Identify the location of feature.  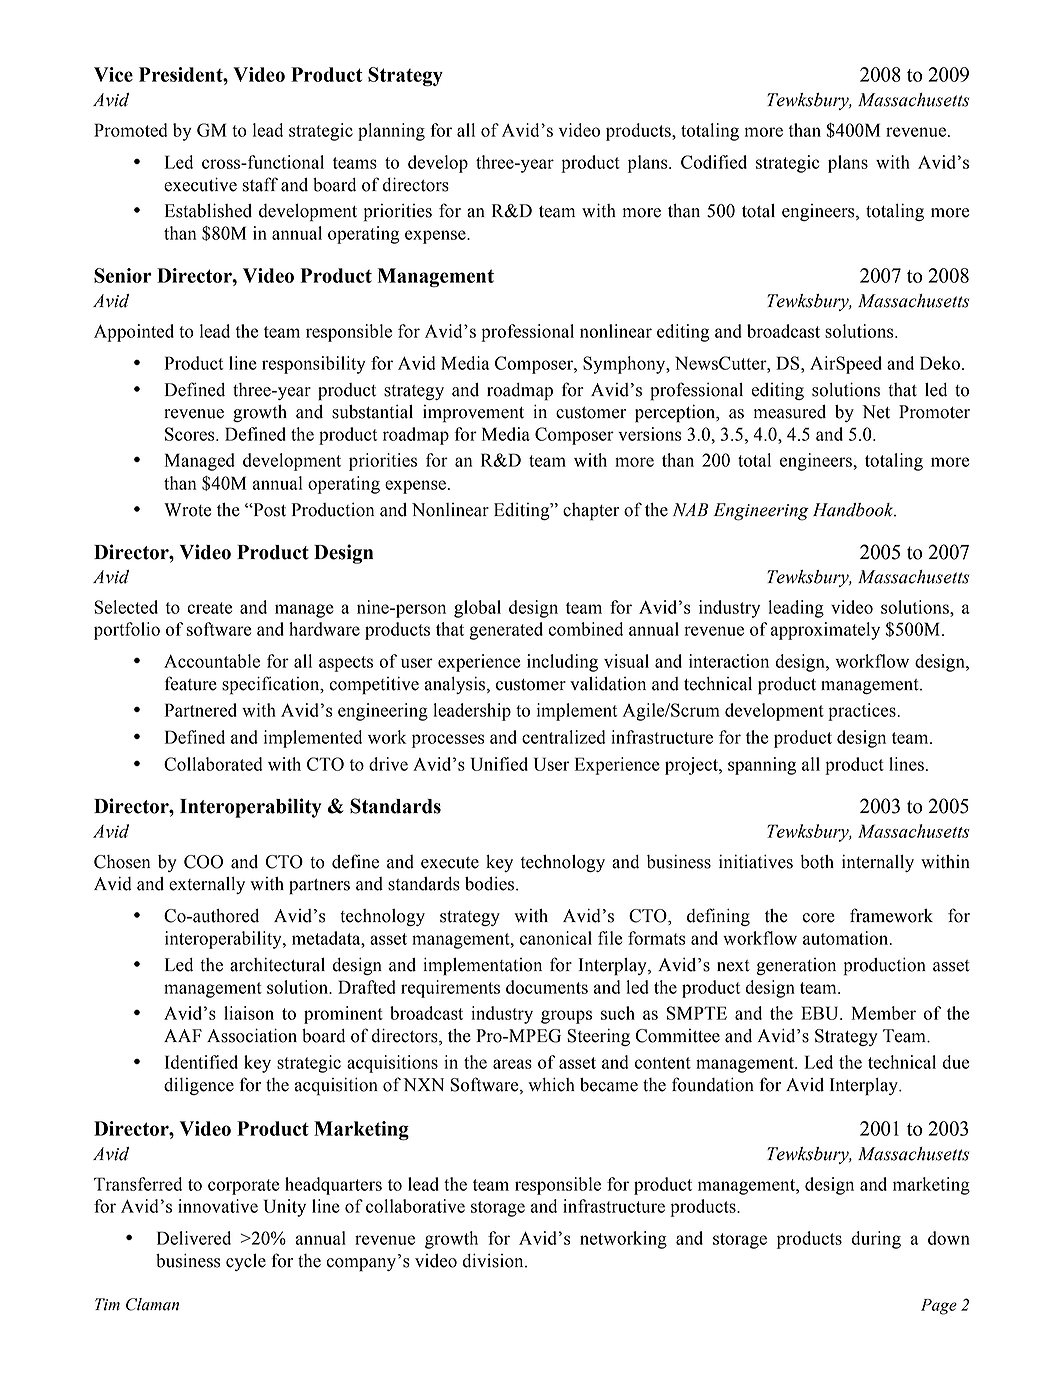
(191, 683).
